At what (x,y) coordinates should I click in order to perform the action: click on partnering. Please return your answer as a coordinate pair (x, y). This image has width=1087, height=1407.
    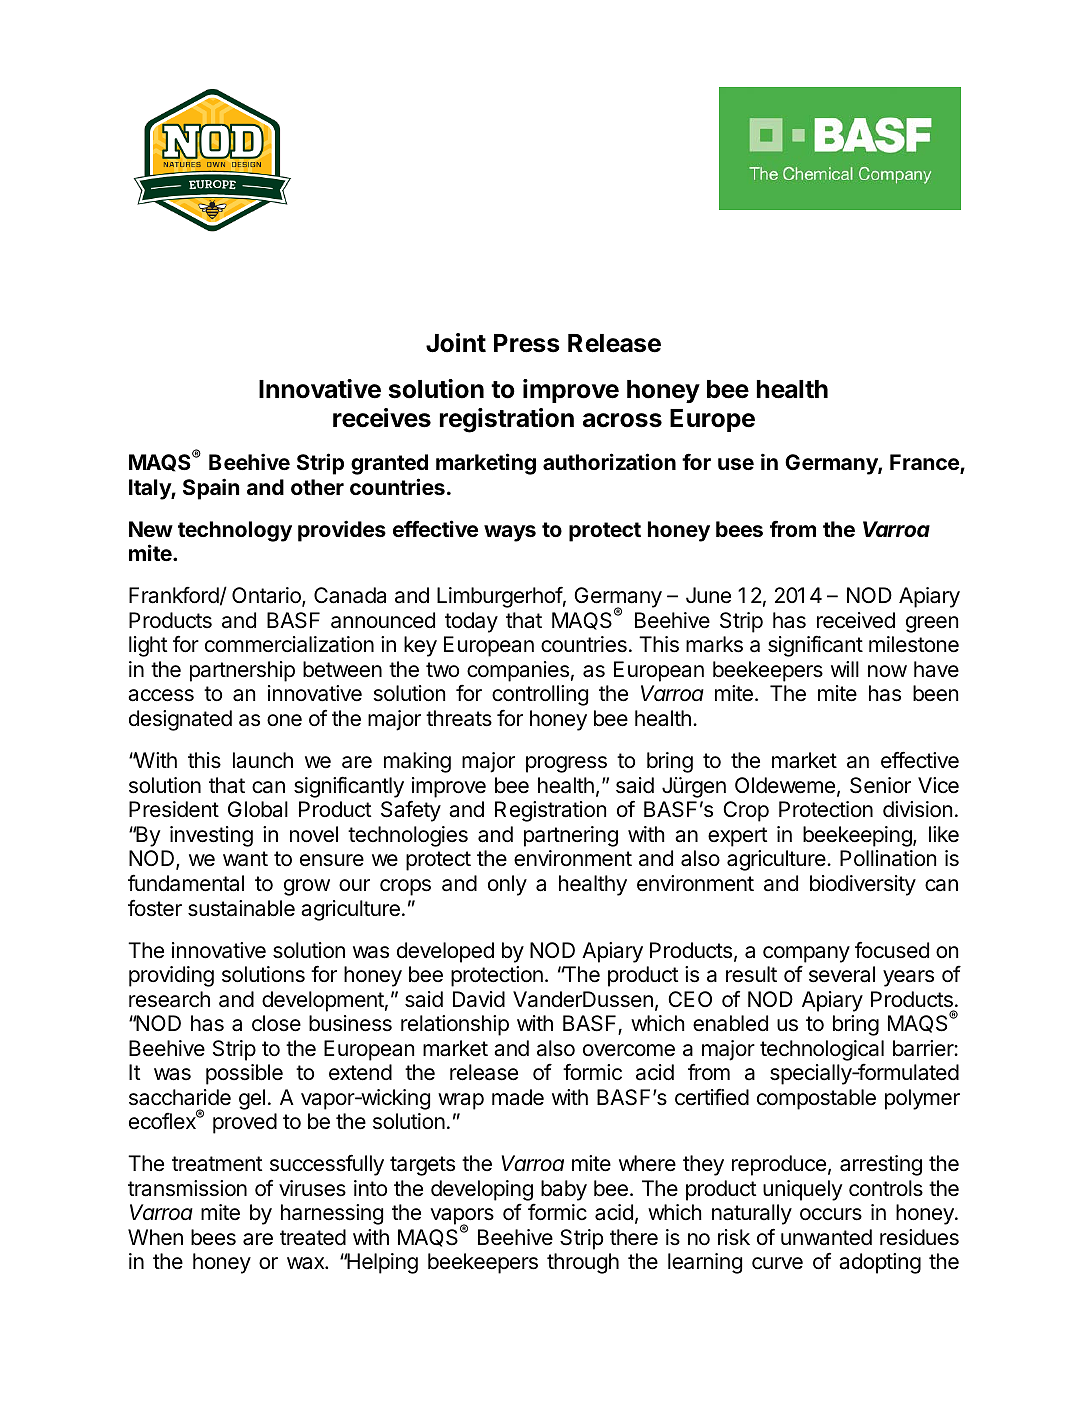
    Looking at the image, I should click on (571, 836).
